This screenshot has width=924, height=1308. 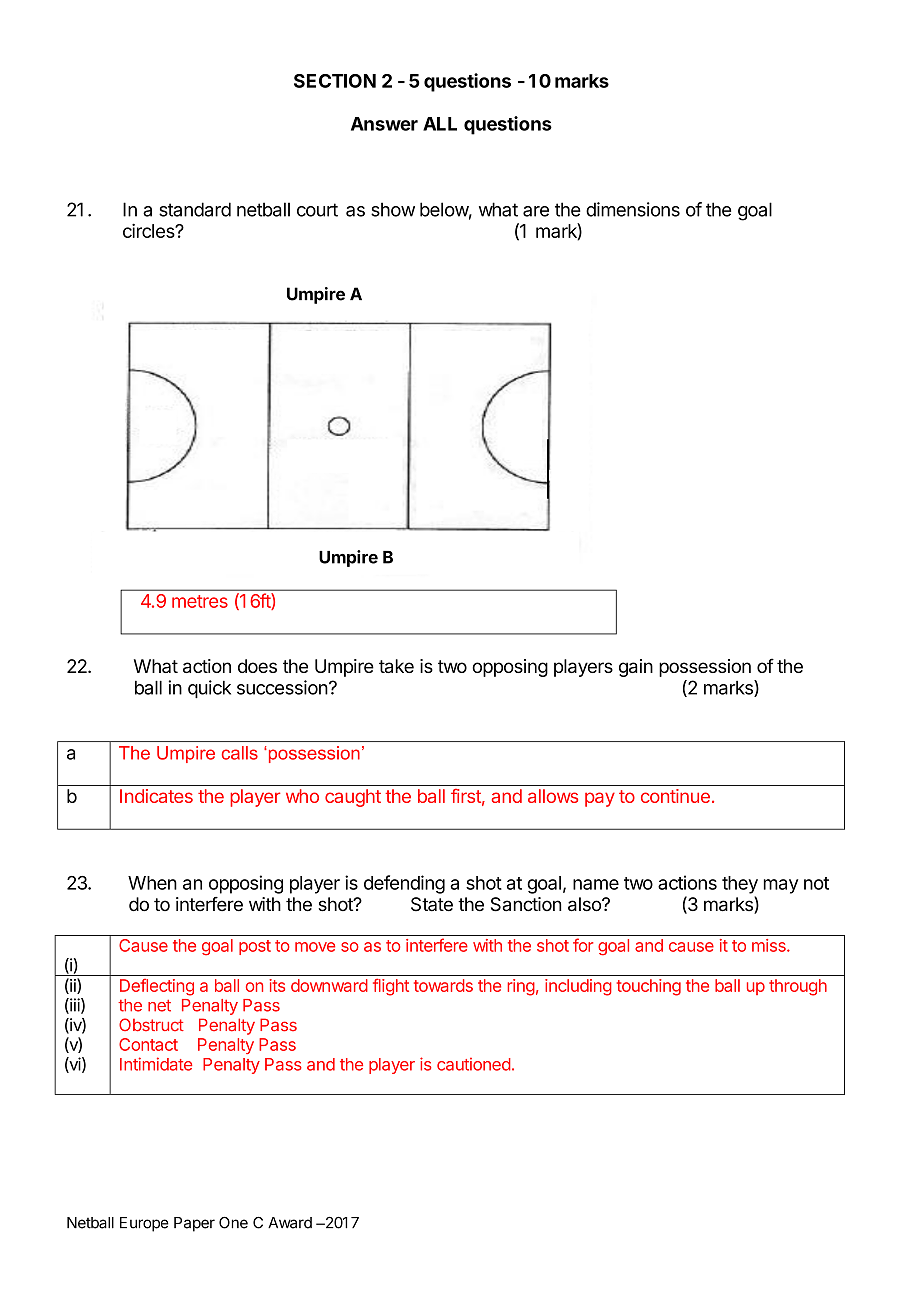 What do you see at coordinates (317, 210) in the screenshot?
I see `court` at bounding box center [317, 210].
